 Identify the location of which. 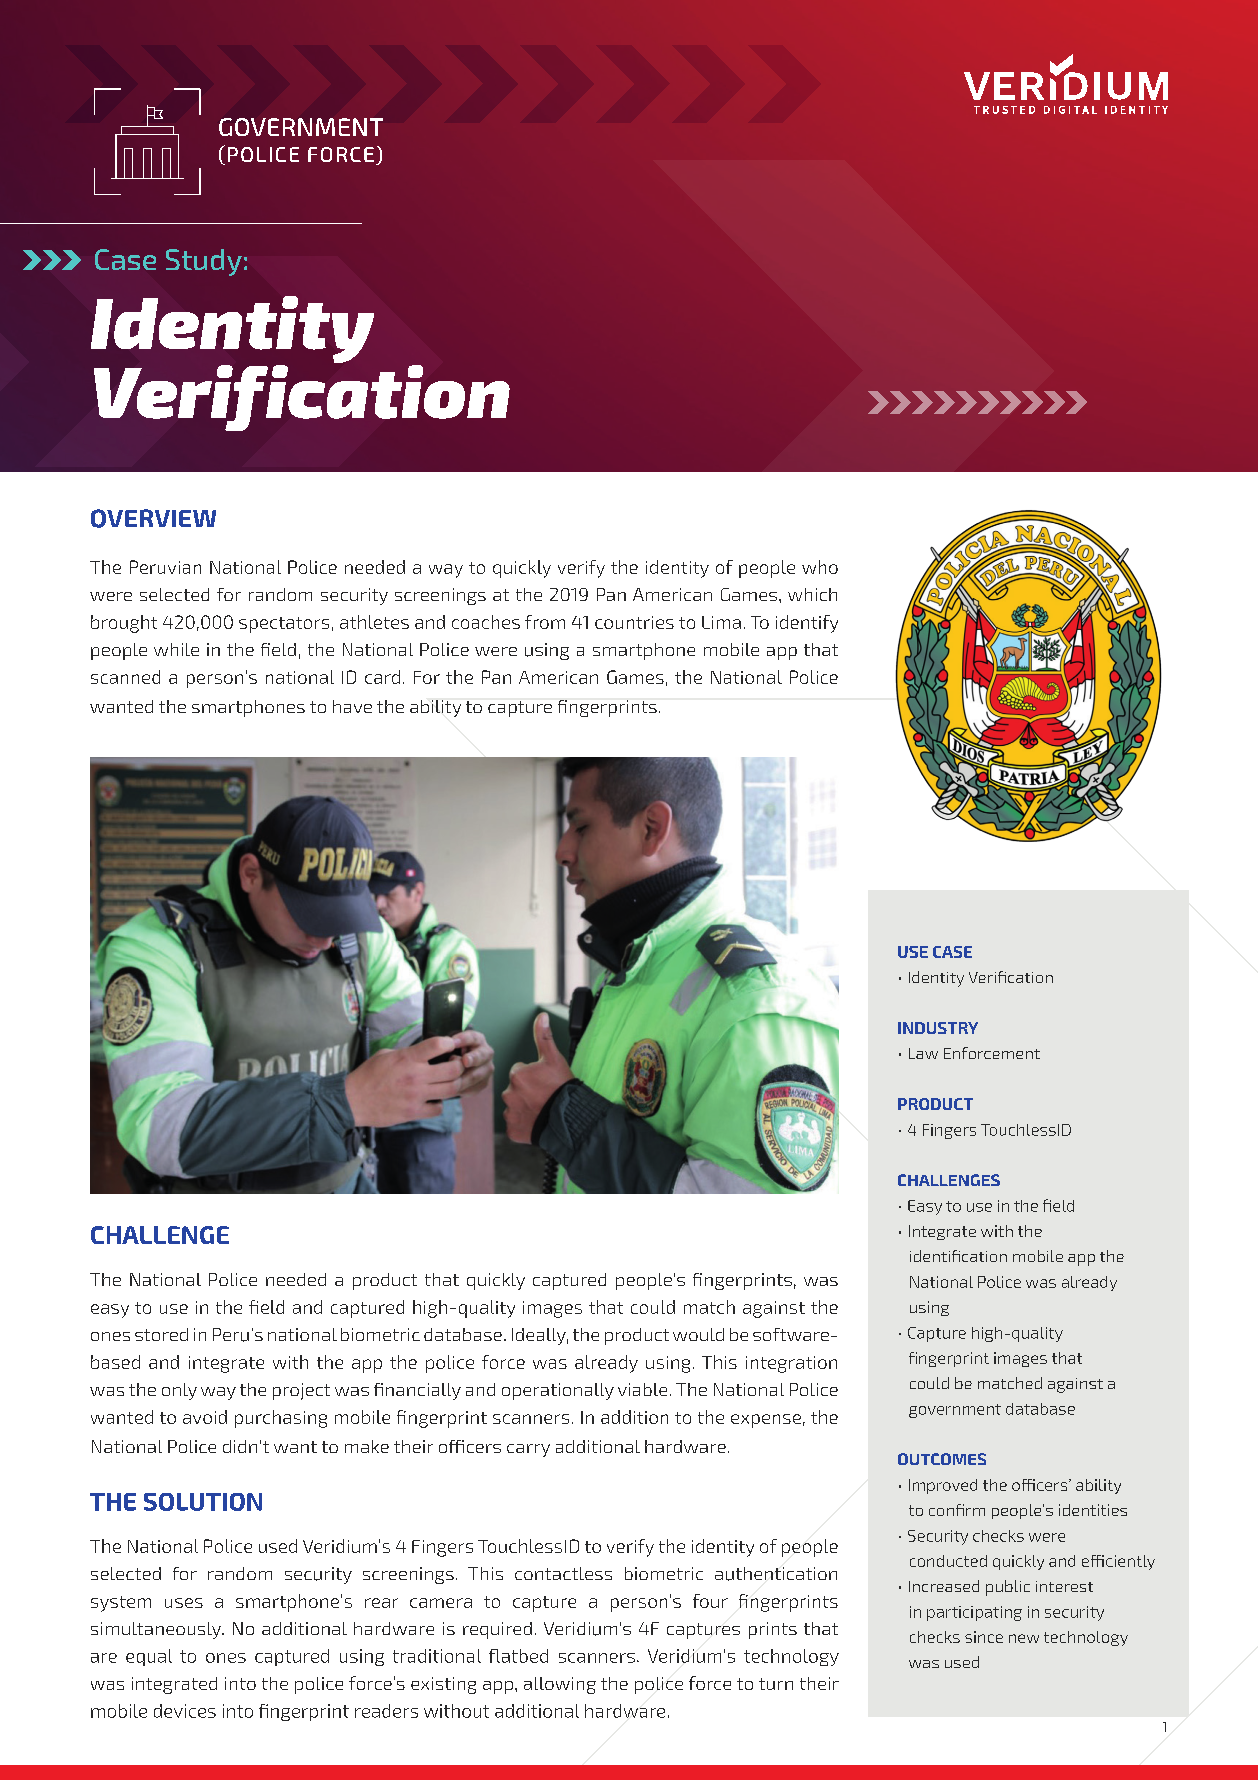
(812, 594).
